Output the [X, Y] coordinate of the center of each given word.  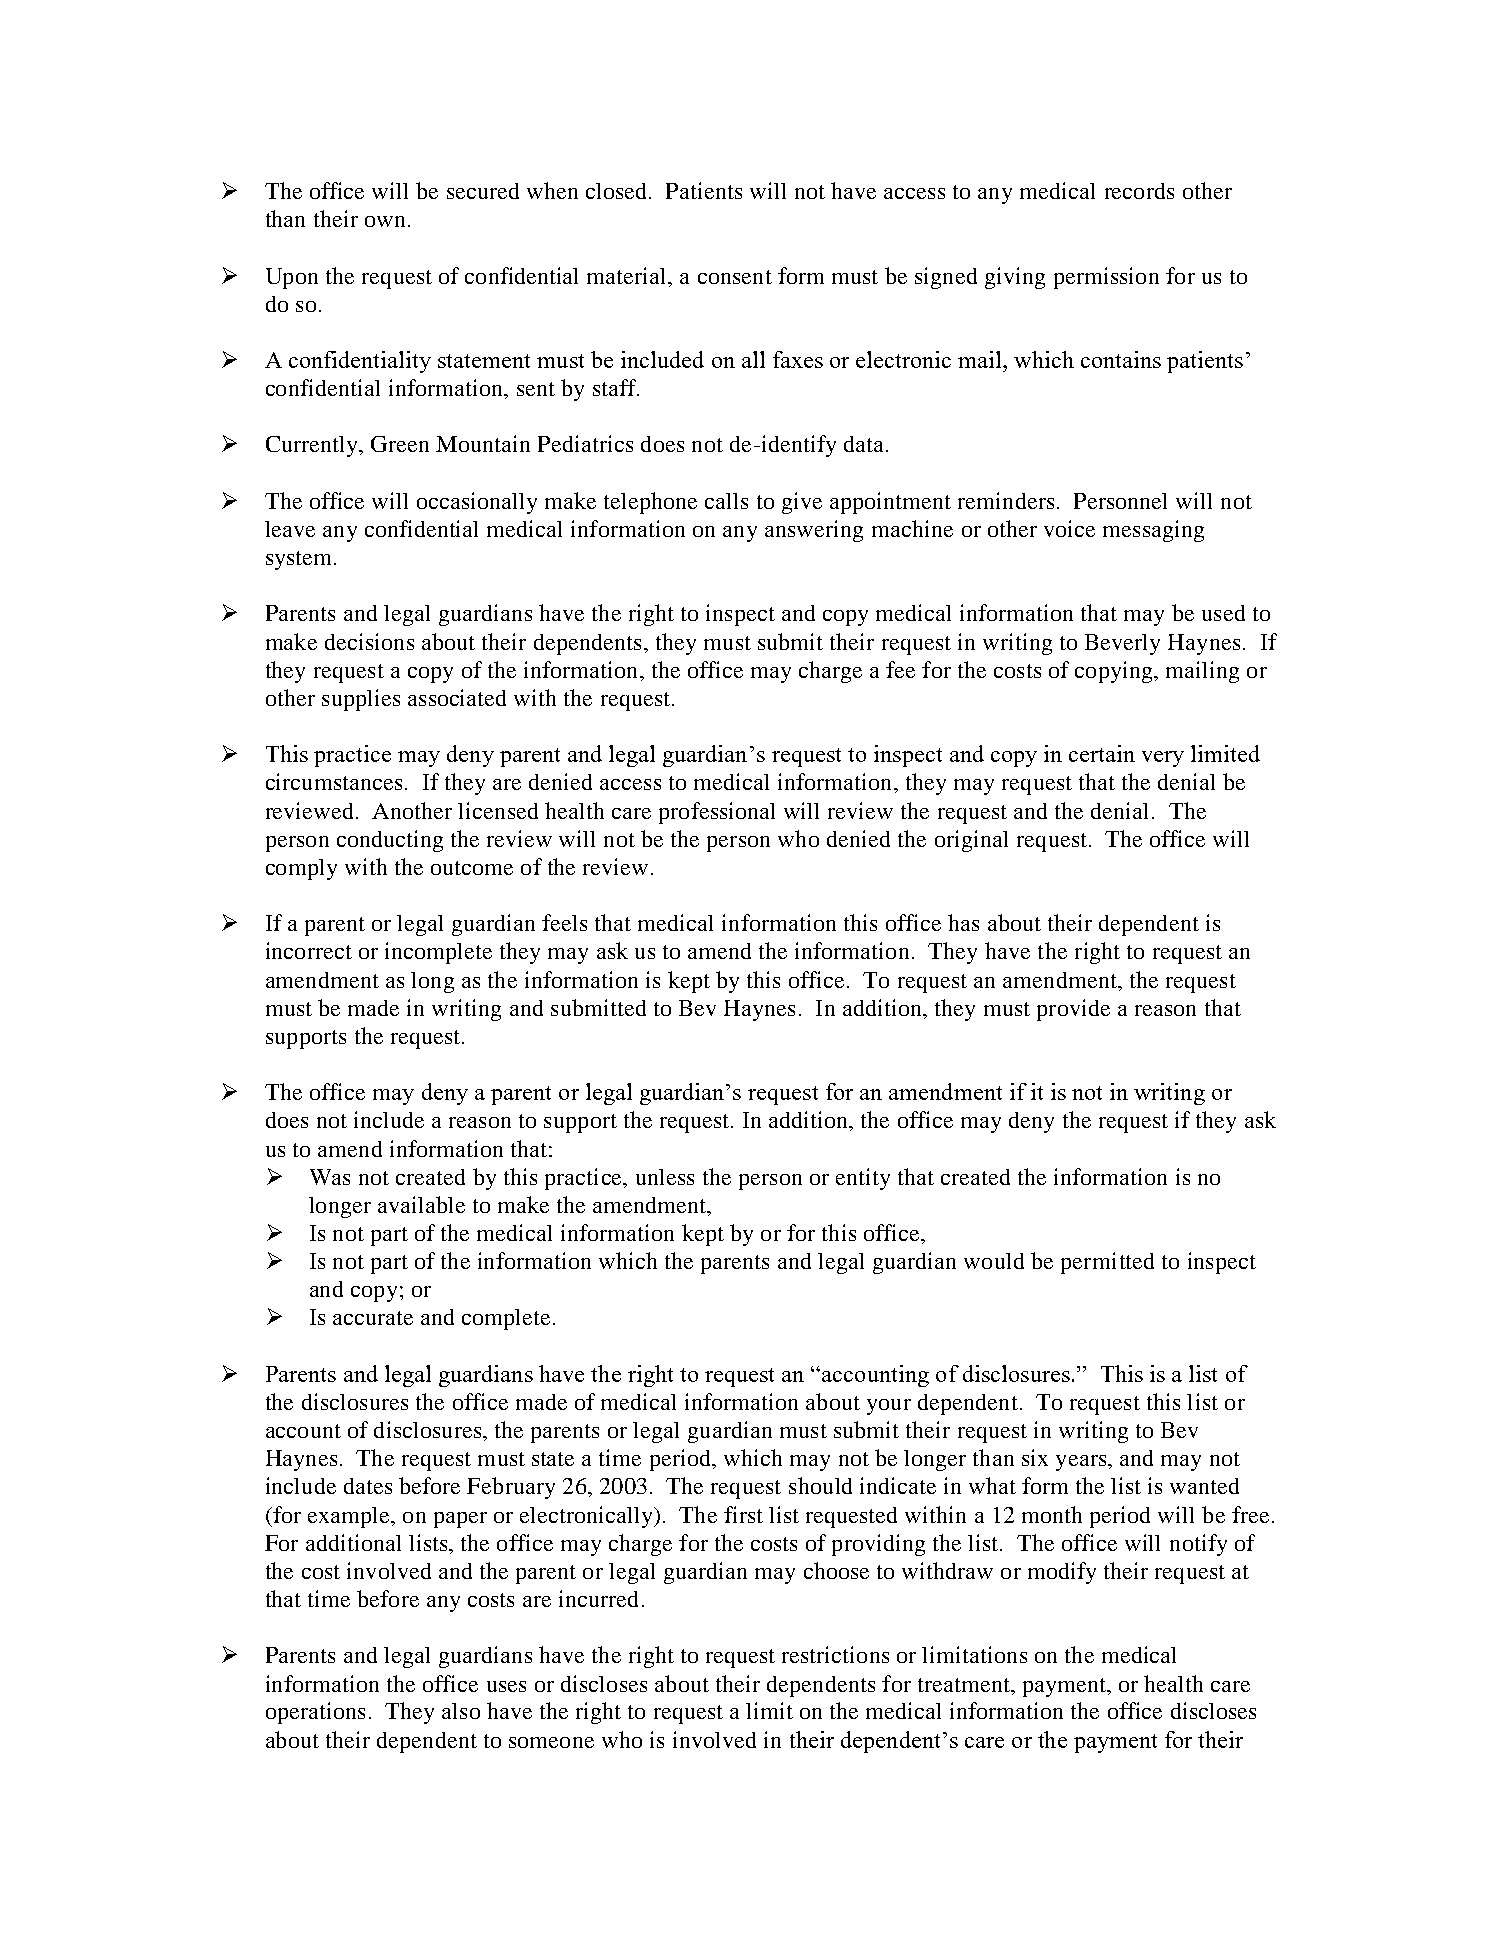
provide [1073, 1010]
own [385, 221]
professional [717, 813]
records [1139, 191]
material [628, 275]
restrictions [835, 1654]
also [461, 1711]
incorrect [309, 950]
